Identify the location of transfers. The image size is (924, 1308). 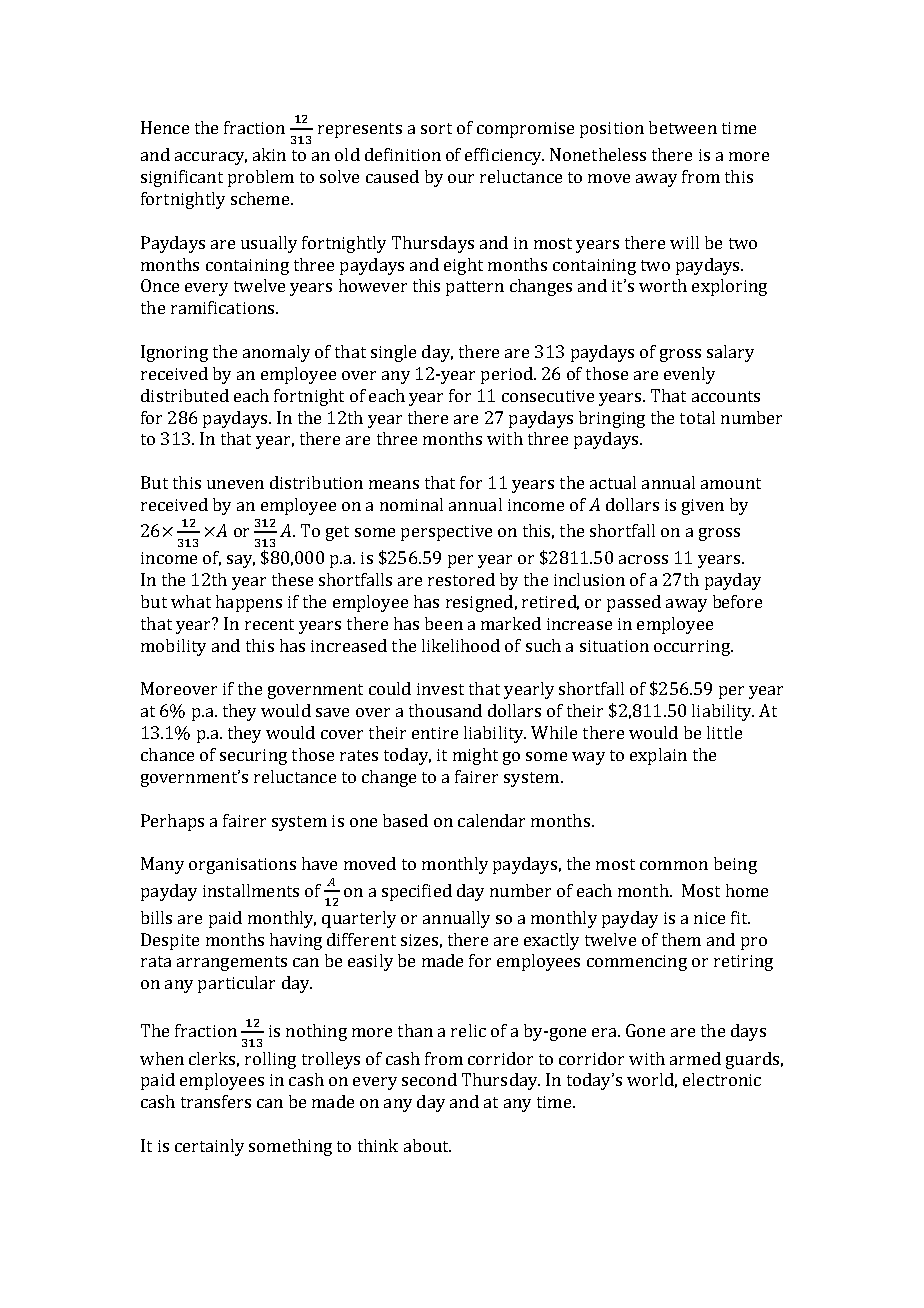
(216, 1101).
